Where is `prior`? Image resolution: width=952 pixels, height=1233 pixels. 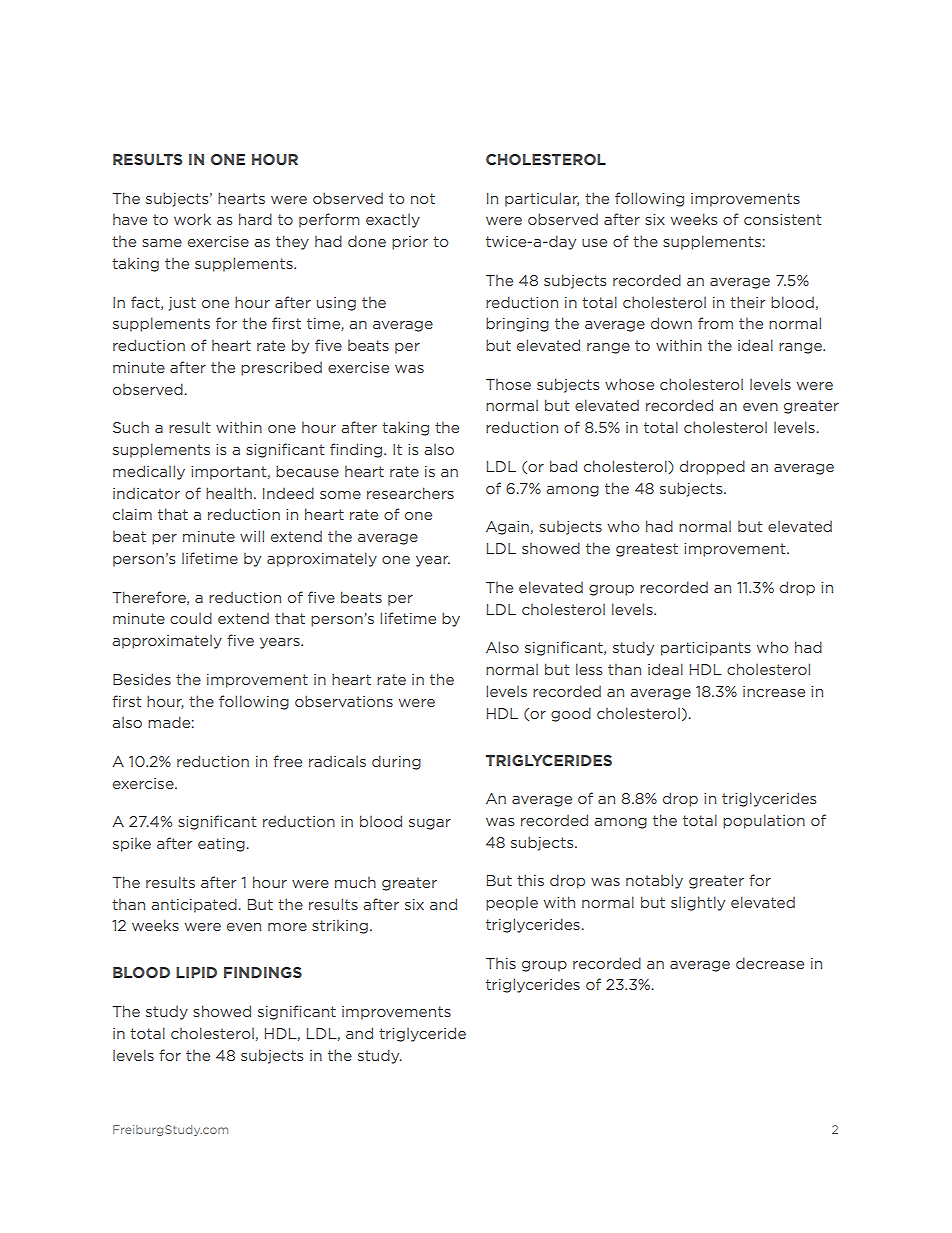 prior is located at coordinates (410, 243).
